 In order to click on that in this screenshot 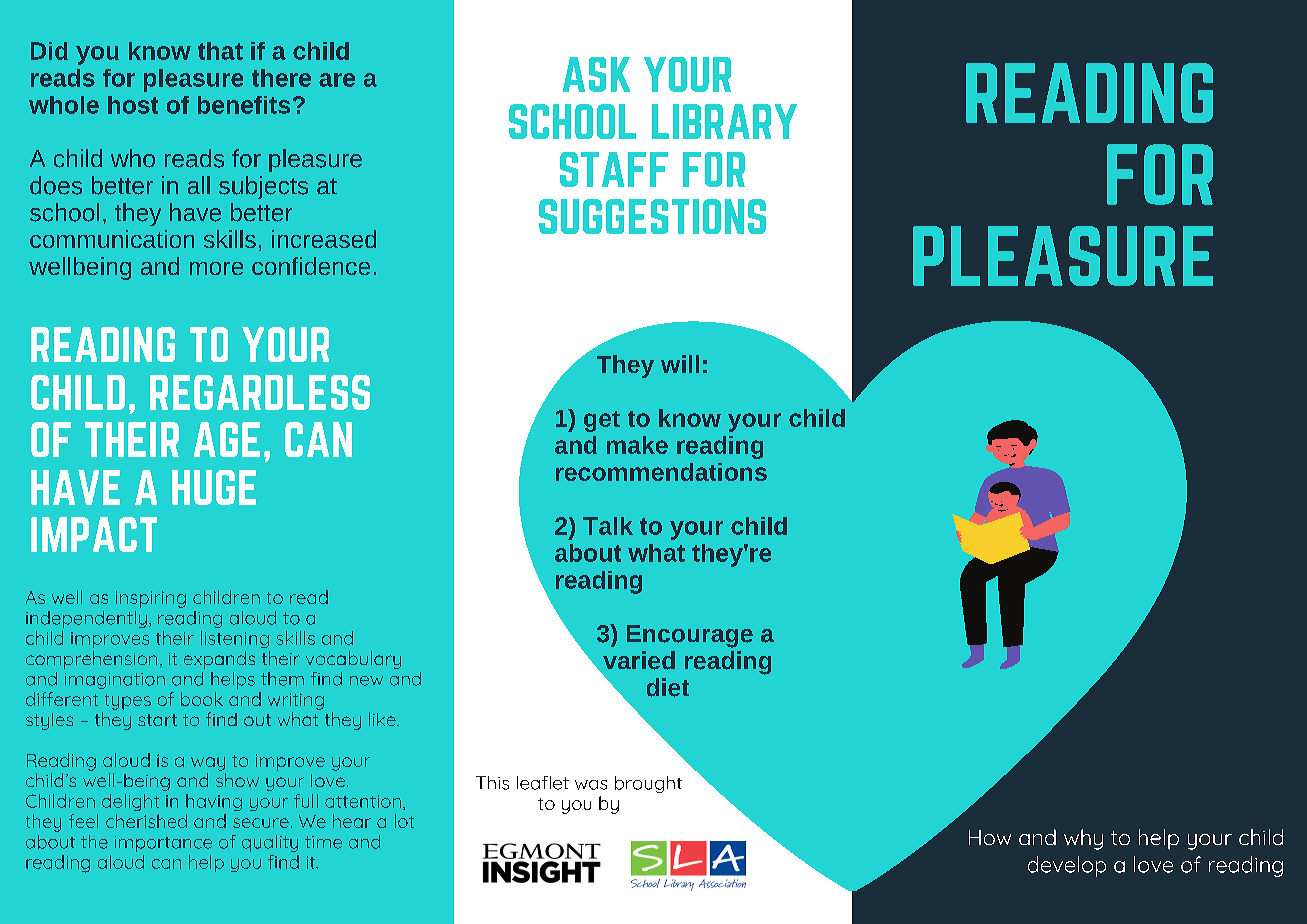, I will do `click(220, 51)`.
